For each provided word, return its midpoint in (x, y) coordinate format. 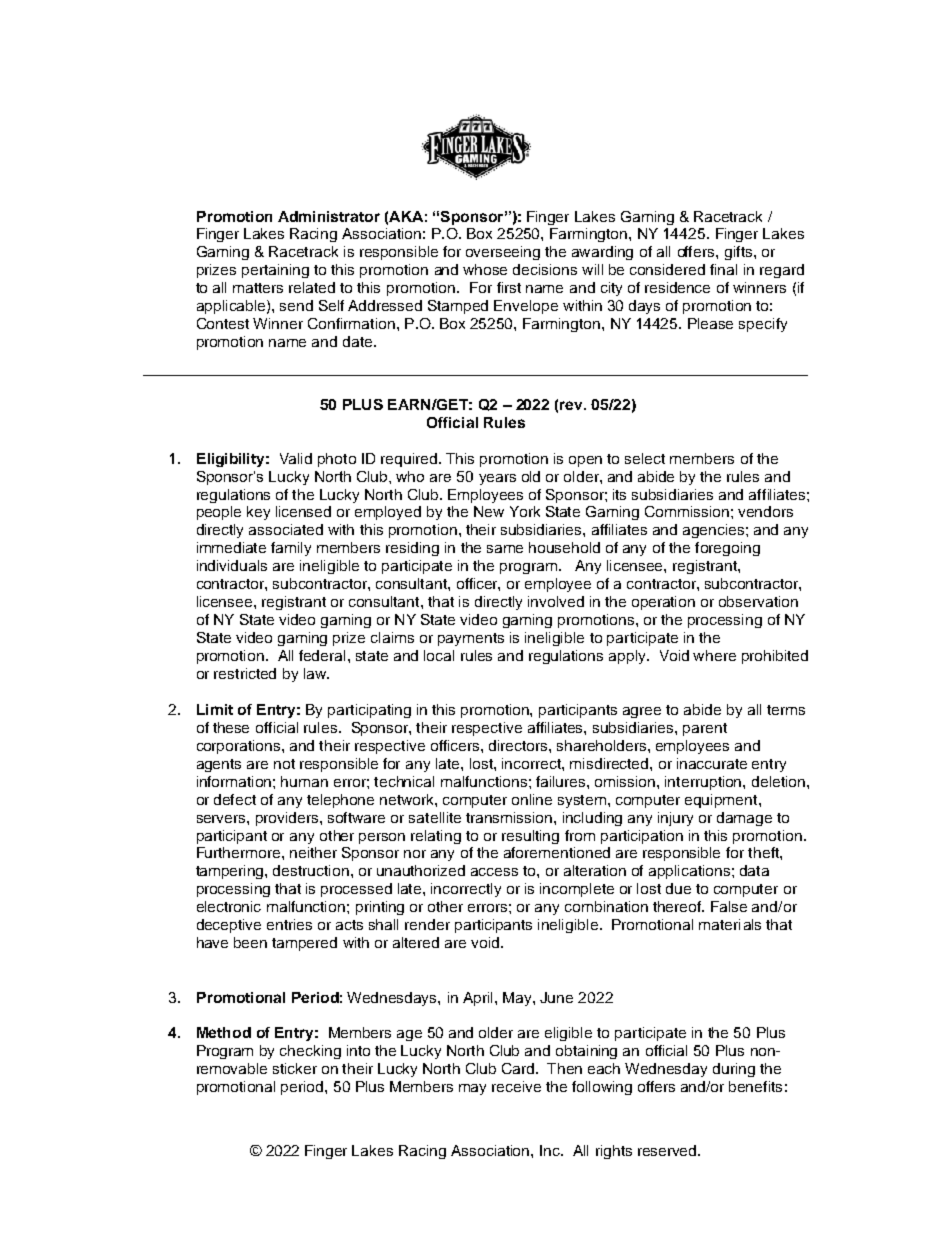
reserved (668, 1150)
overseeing (503, 253)
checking (310, 1052)
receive (516, 1086)
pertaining (275, 271)
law (316, 673)
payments (471, 639)
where (714, 655)
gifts (740, 253)
